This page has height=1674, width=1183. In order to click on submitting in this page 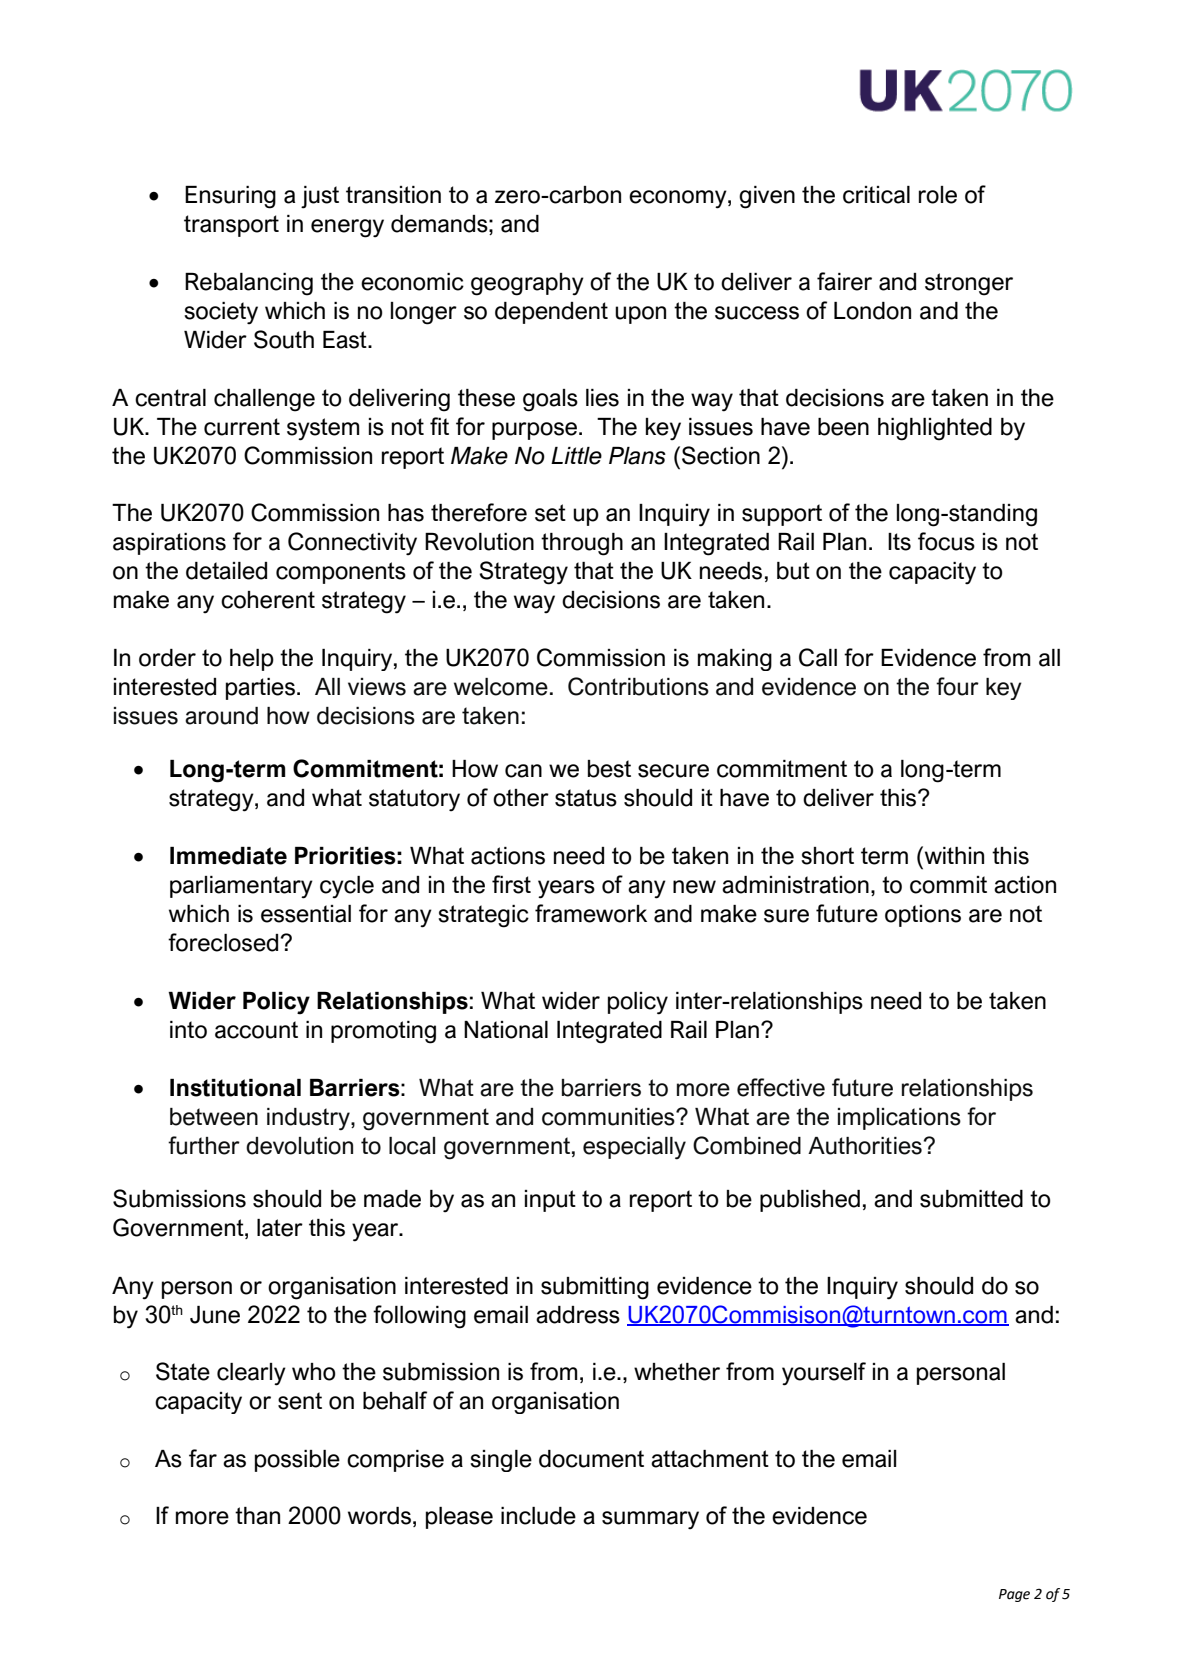, I will do `click(595, 1288)`.
